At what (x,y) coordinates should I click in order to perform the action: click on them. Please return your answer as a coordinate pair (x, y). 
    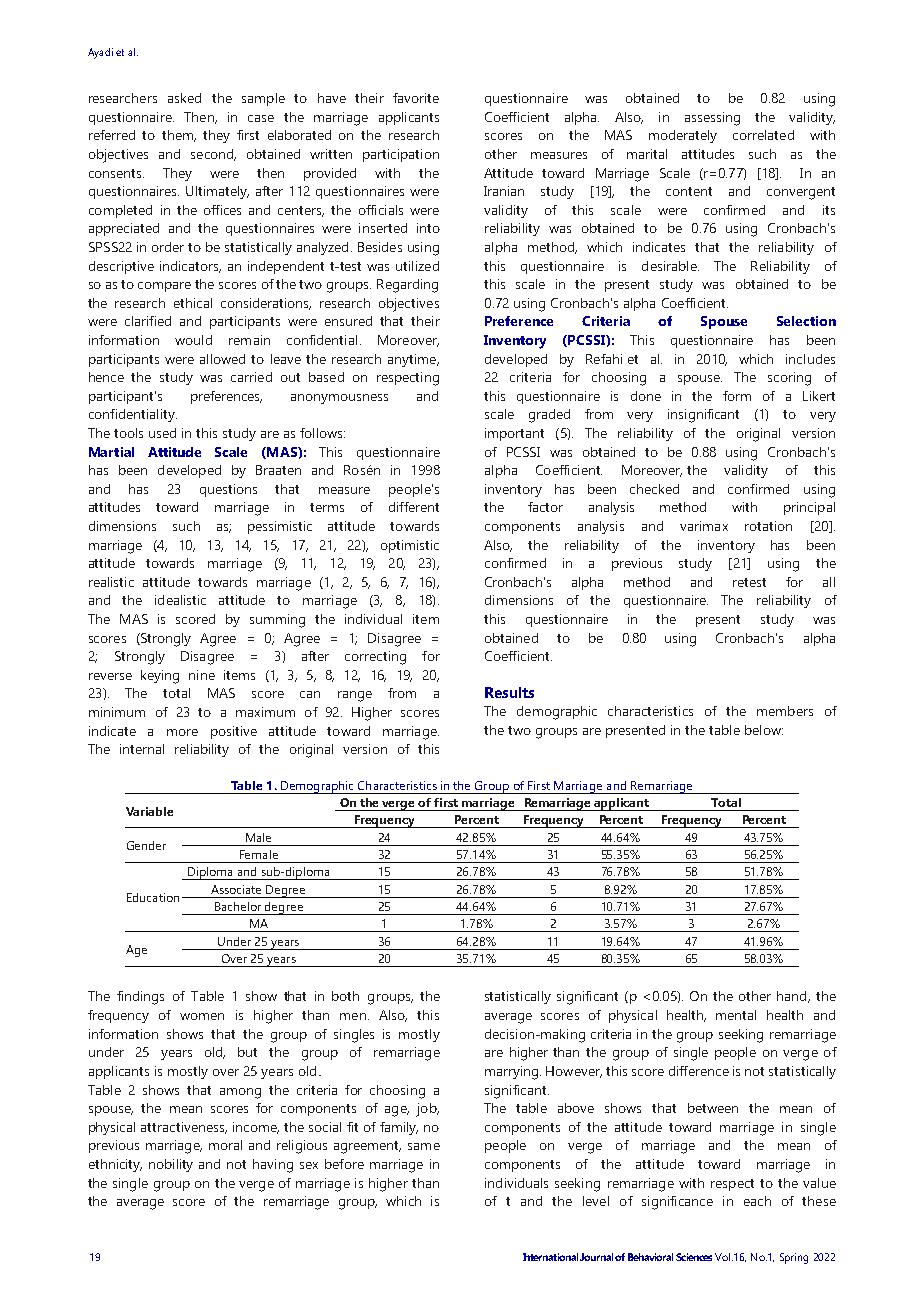
    Looking at the image, I should click on (179, 136).
